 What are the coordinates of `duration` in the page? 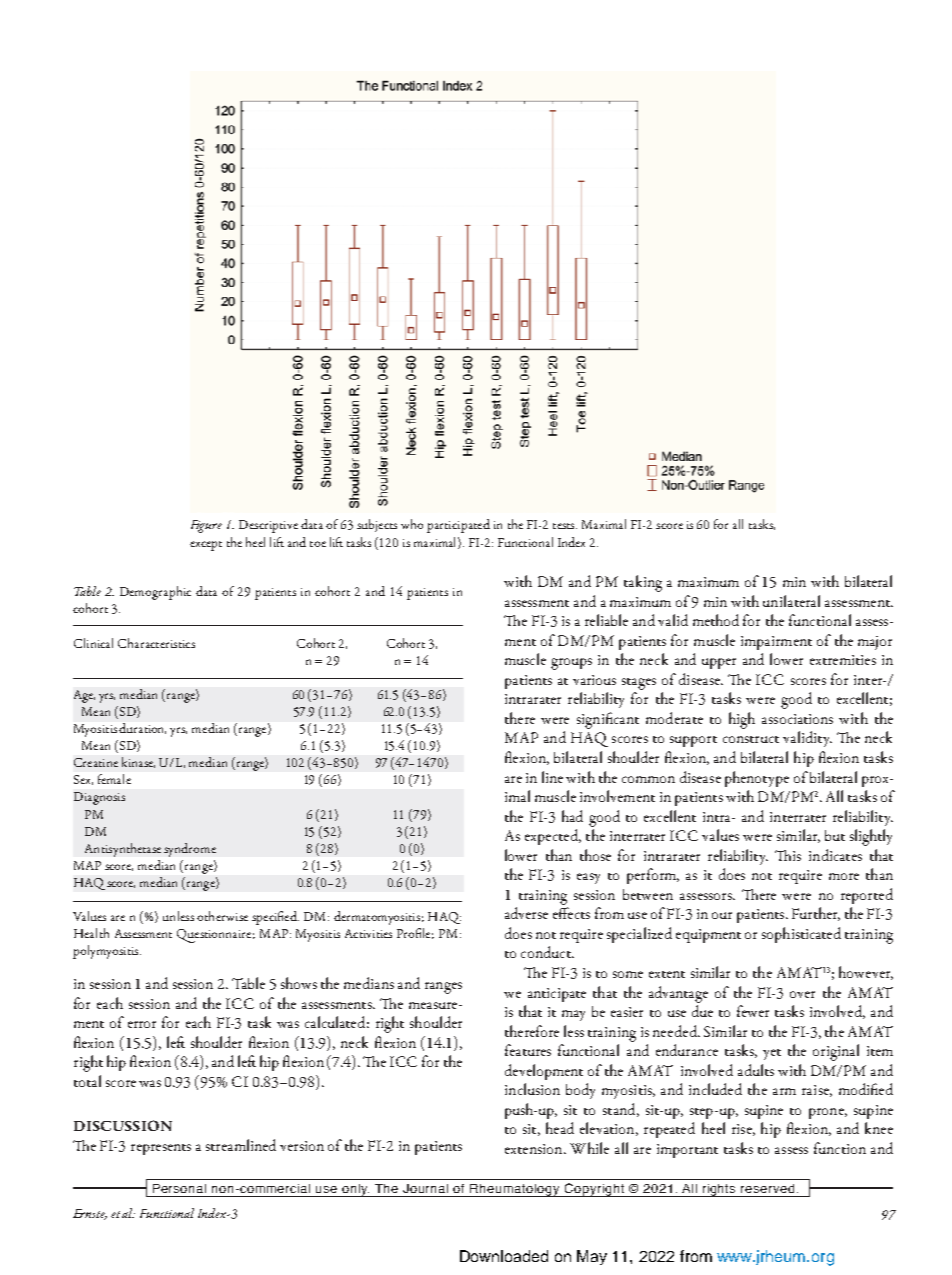 It's located at (142, 728).
